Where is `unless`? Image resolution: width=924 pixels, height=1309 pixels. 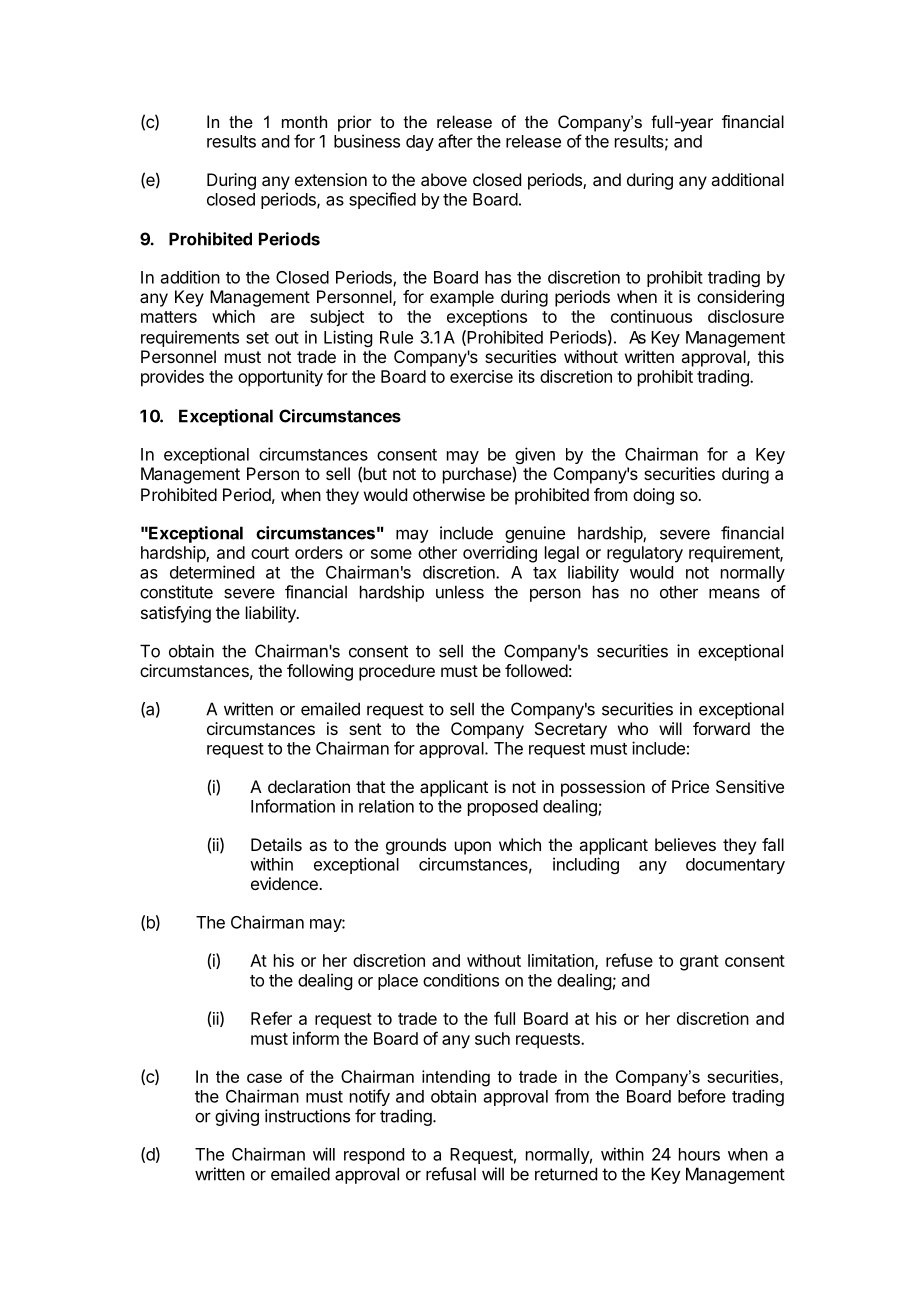
unless is located at coordinates (460, 592).
